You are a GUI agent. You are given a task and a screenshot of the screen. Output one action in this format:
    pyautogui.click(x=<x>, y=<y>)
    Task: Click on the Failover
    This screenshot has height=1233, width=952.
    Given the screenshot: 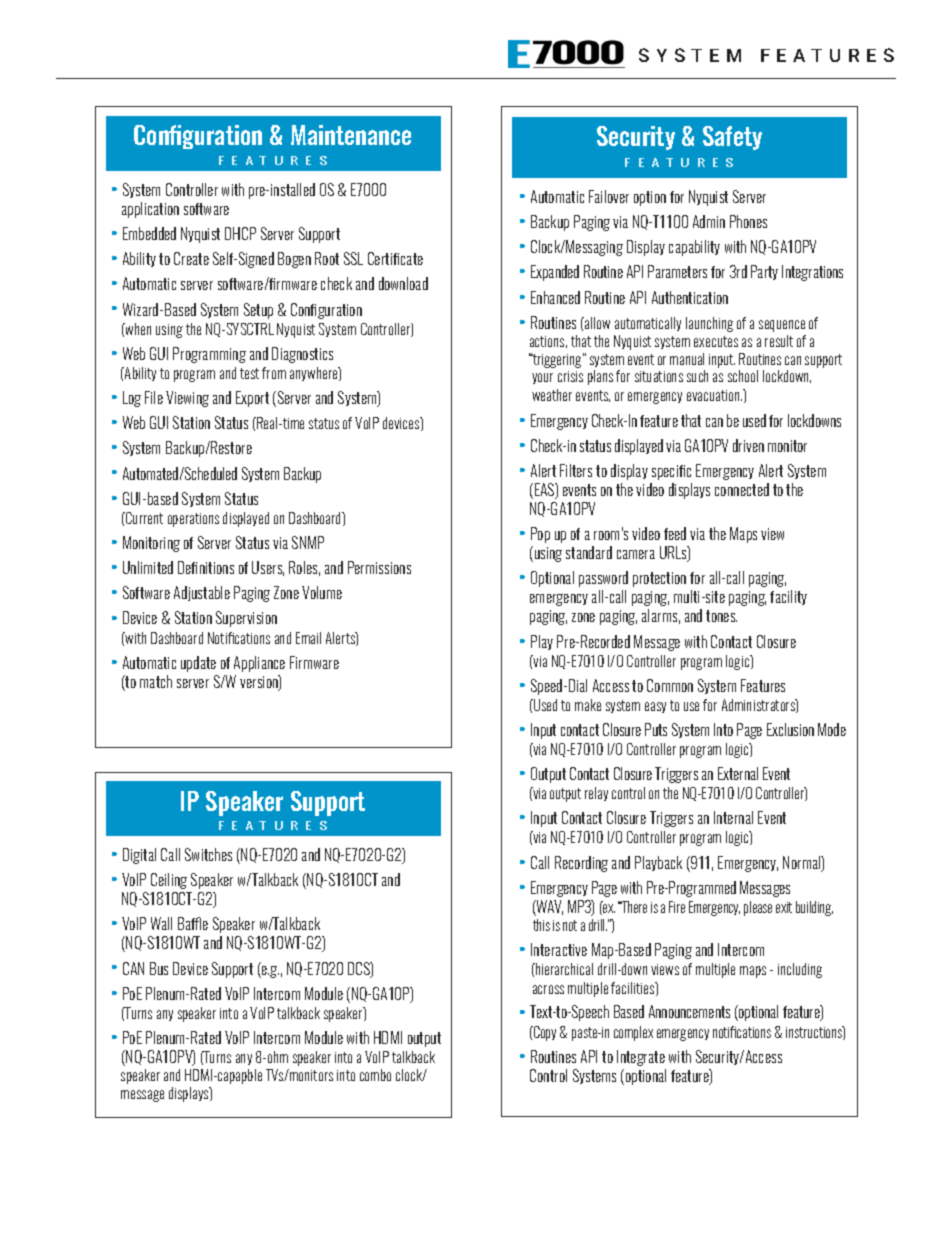 What is the action you would take?
    pyautogui.click(x=609, y=196)
